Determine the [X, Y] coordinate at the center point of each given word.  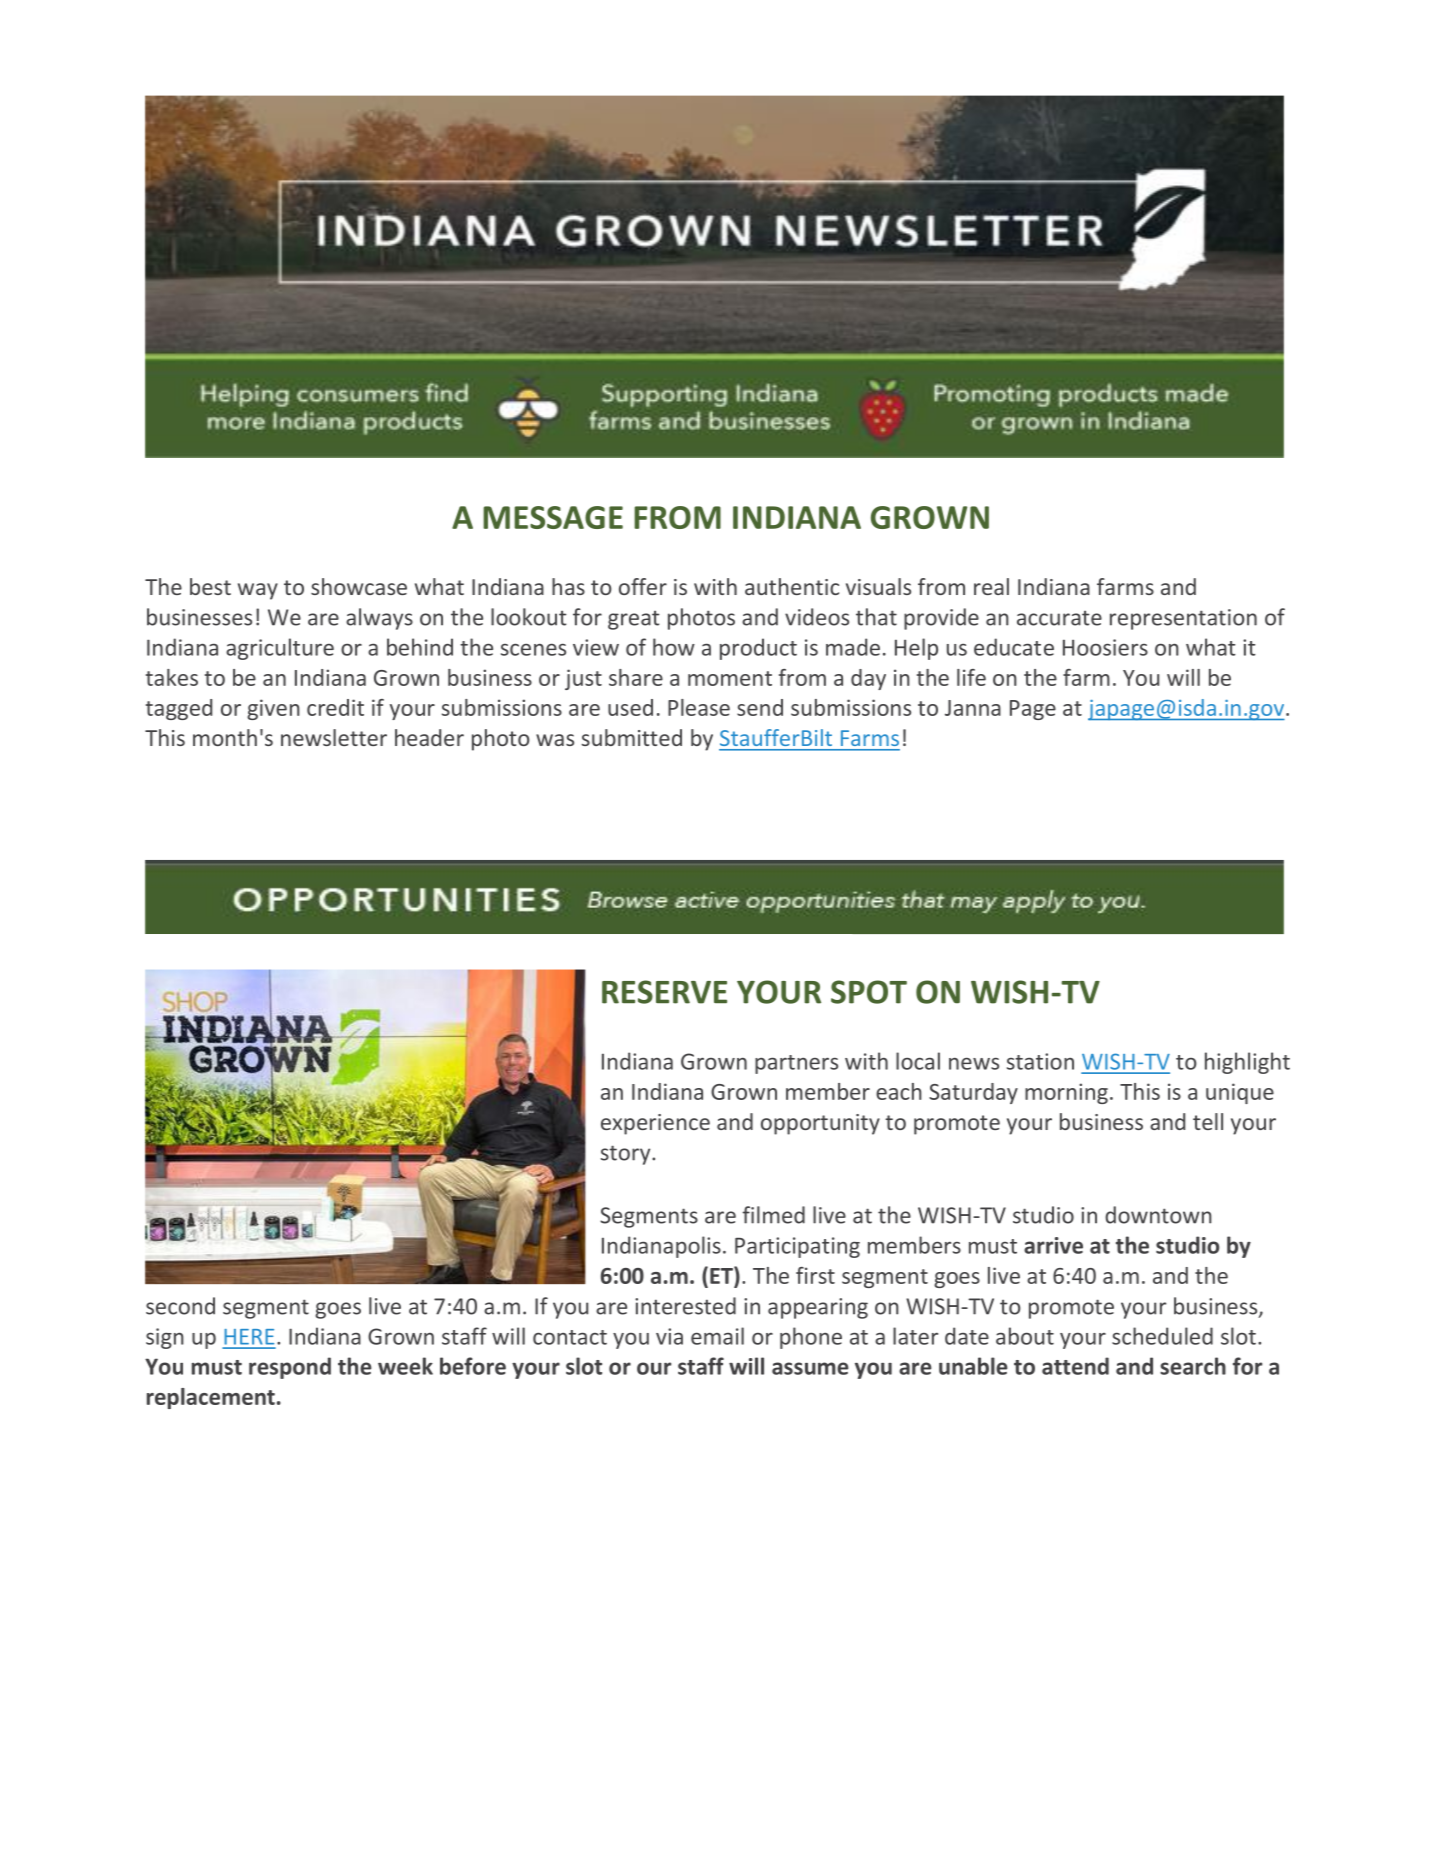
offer [643, 586]
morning [1066, 1093]
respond [290, 1368]
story [627, 1155]
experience [655, 1124]
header [429, 737]
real [991, 586]
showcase [359, 586]
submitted [632, 737]
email [717, 1336]
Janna [973, 708]
